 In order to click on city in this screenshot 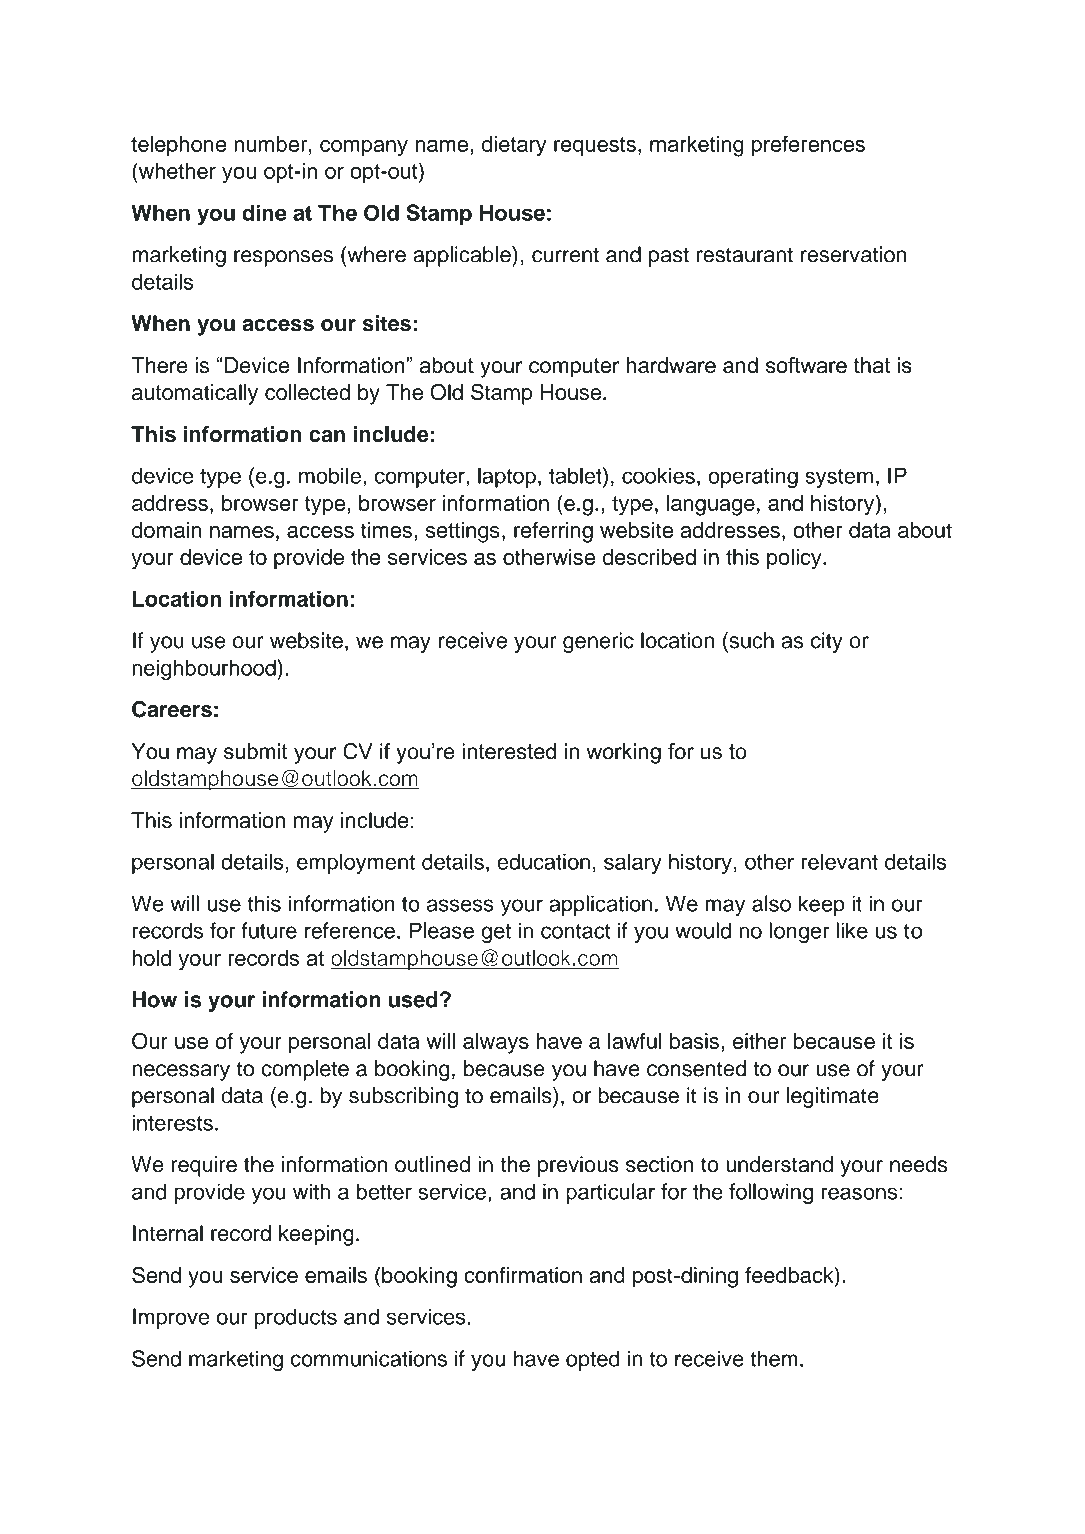, I will do `click(827, 642)`.
